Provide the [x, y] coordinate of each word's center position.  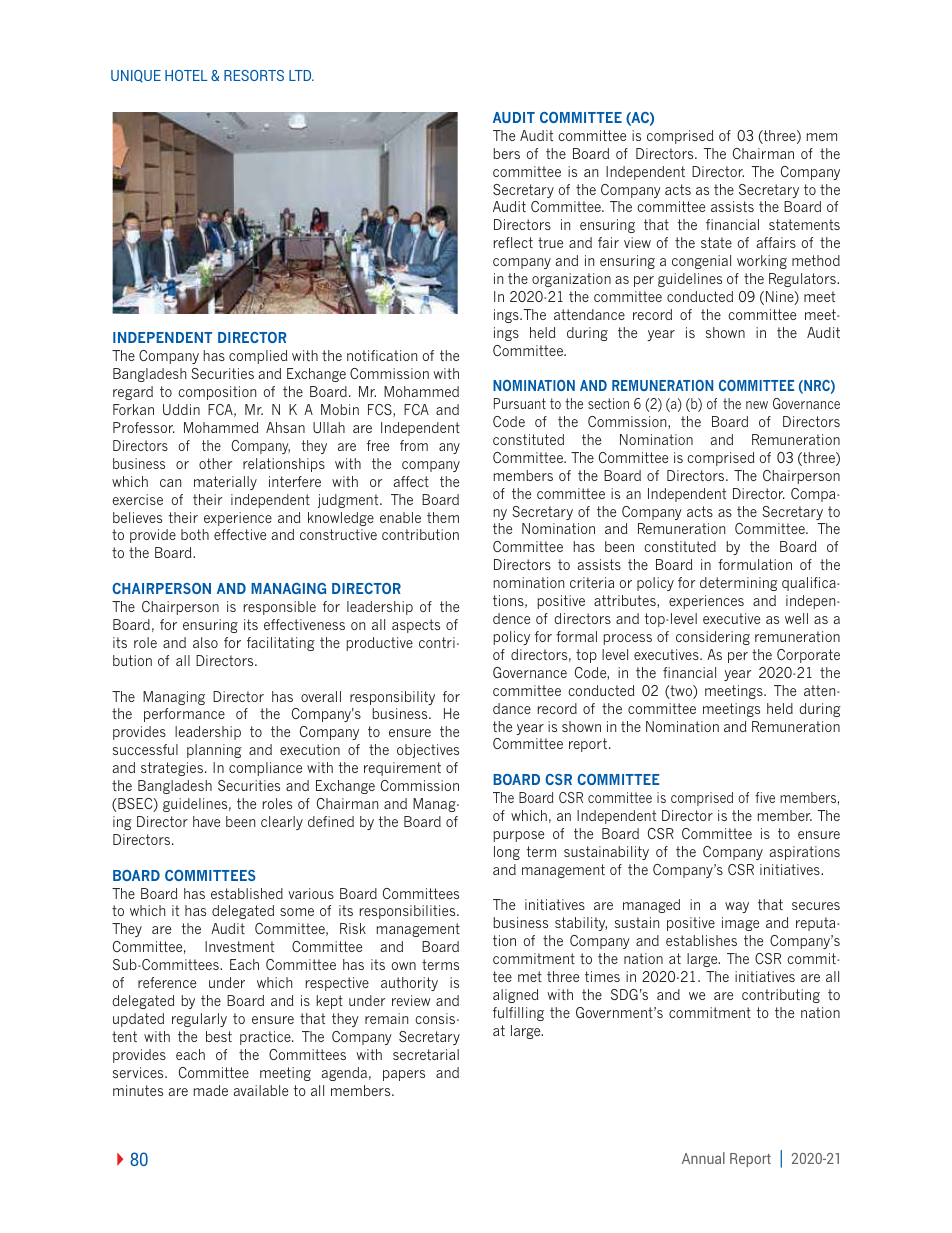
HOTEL [186, 75]
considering [713, 638]
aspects [416, 626]
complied [258, 357]
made [211, 1090]
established [247, 893]
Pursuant [520, 403]
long [507, 853]
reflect [513, 242]
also [205, 642]
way [737, 907]
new [757, 405]
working [762, 262]
